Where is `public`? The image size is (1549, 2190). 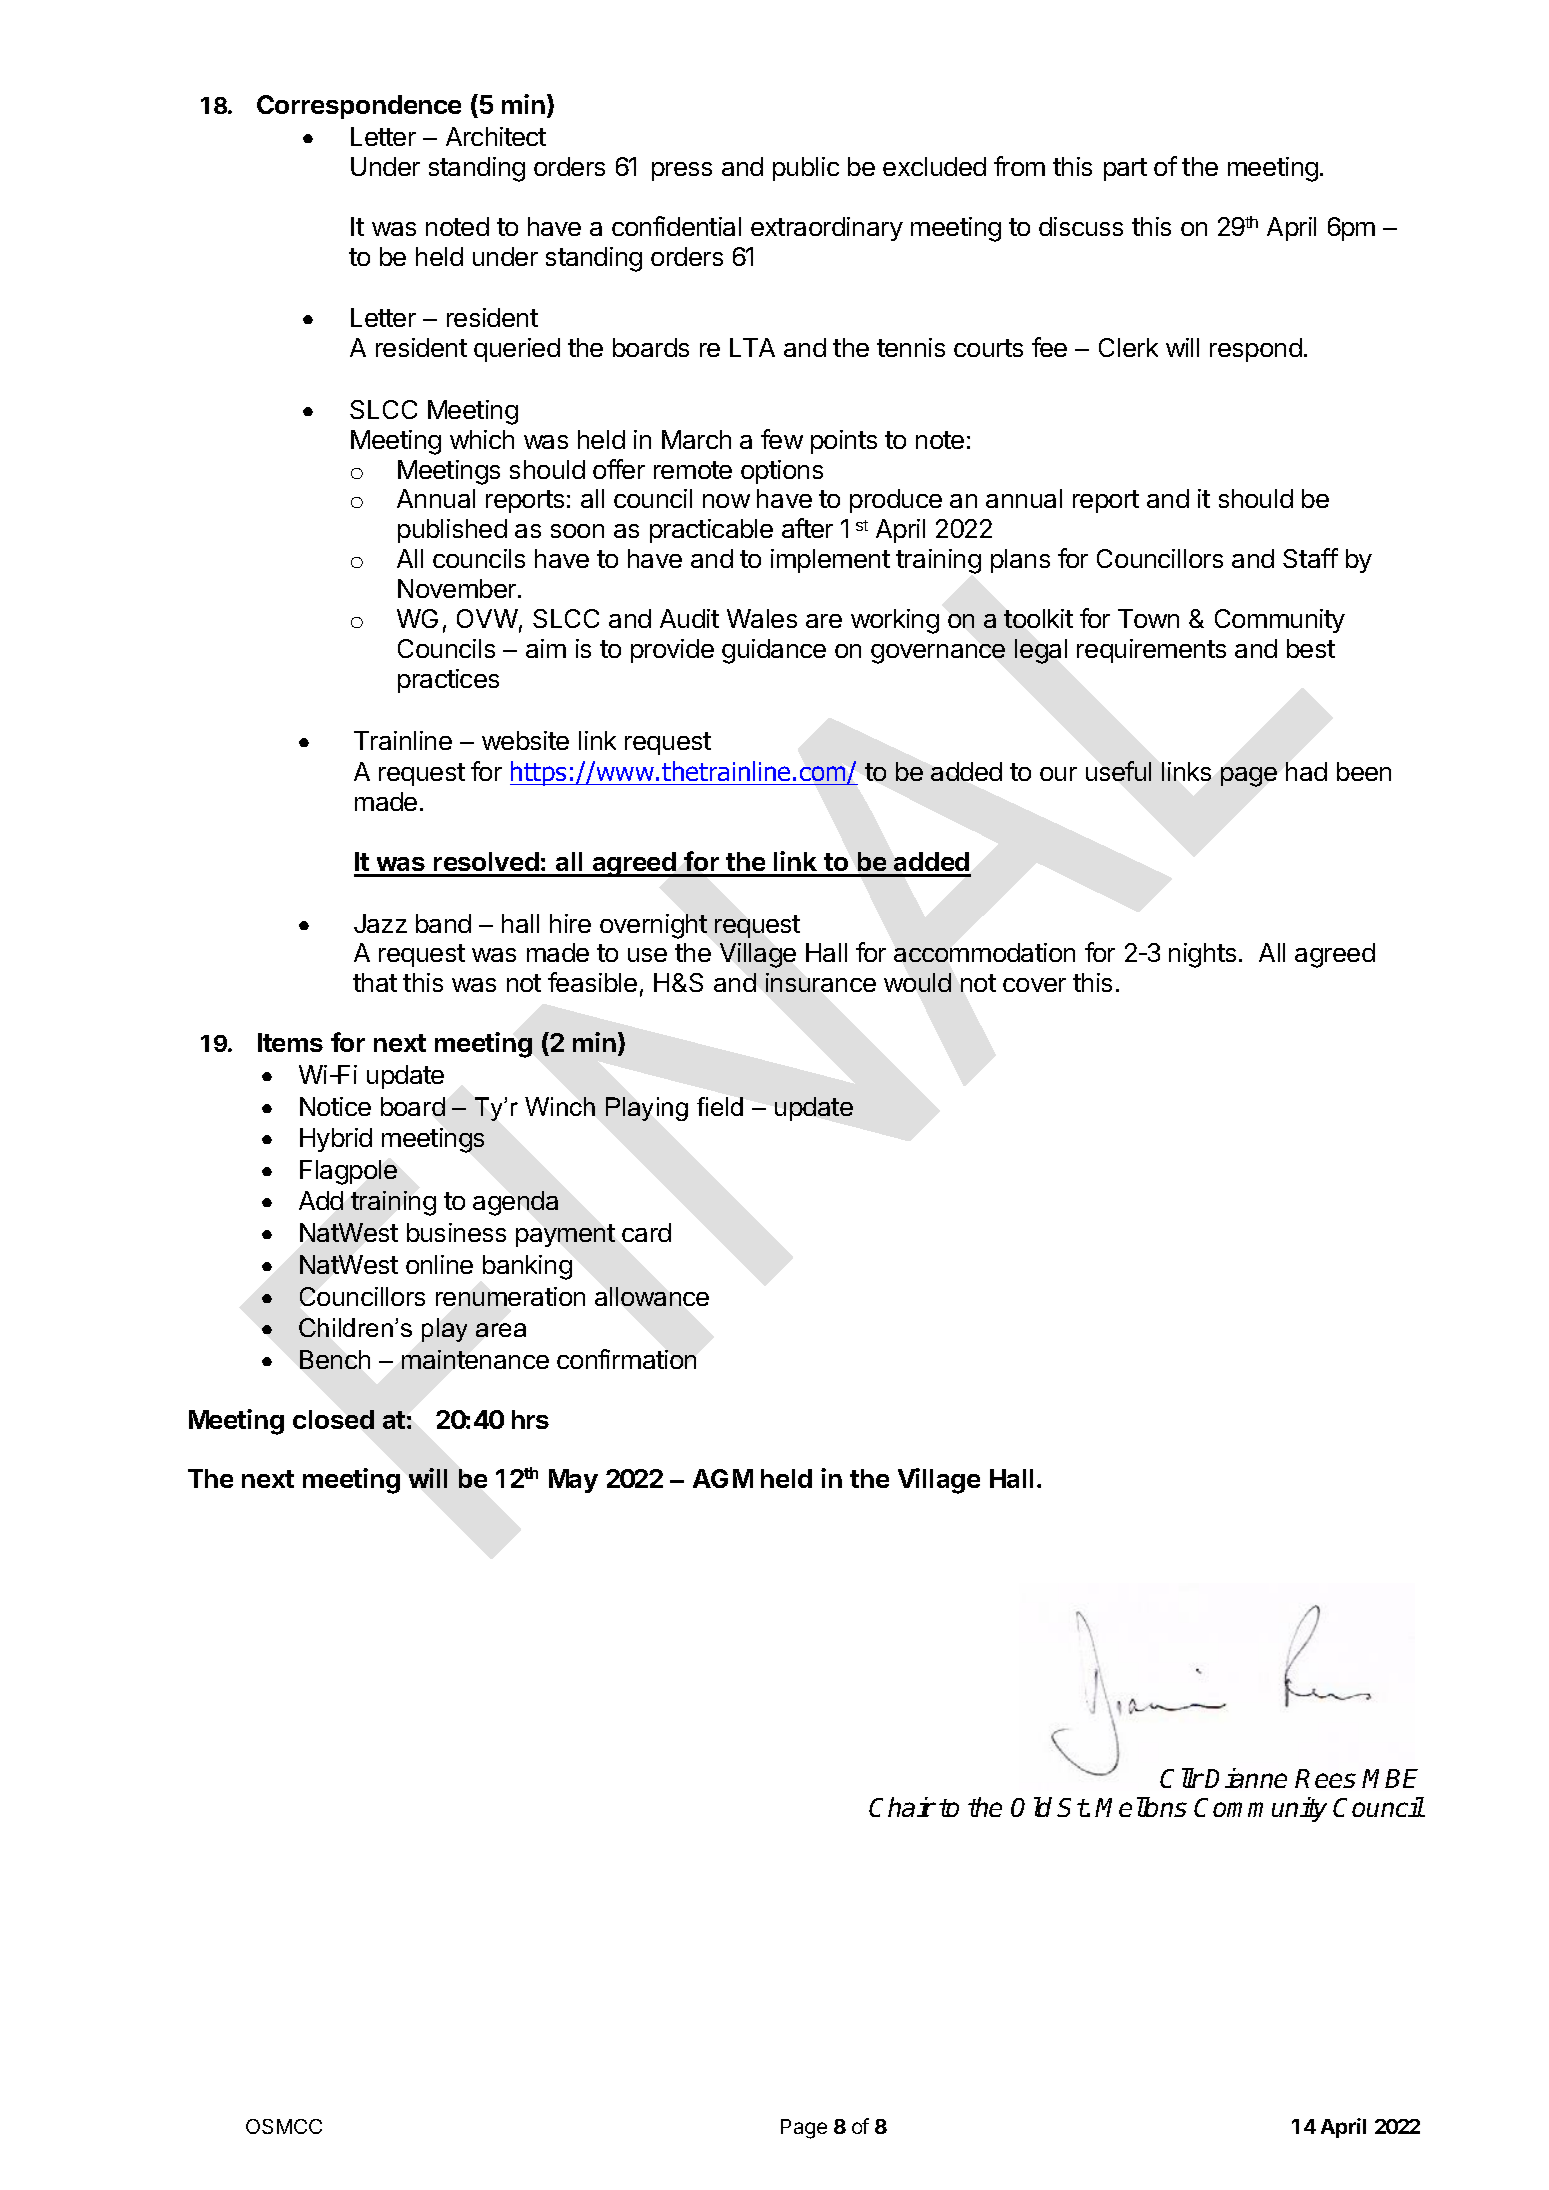
public is located at coordinates (806, 169).
